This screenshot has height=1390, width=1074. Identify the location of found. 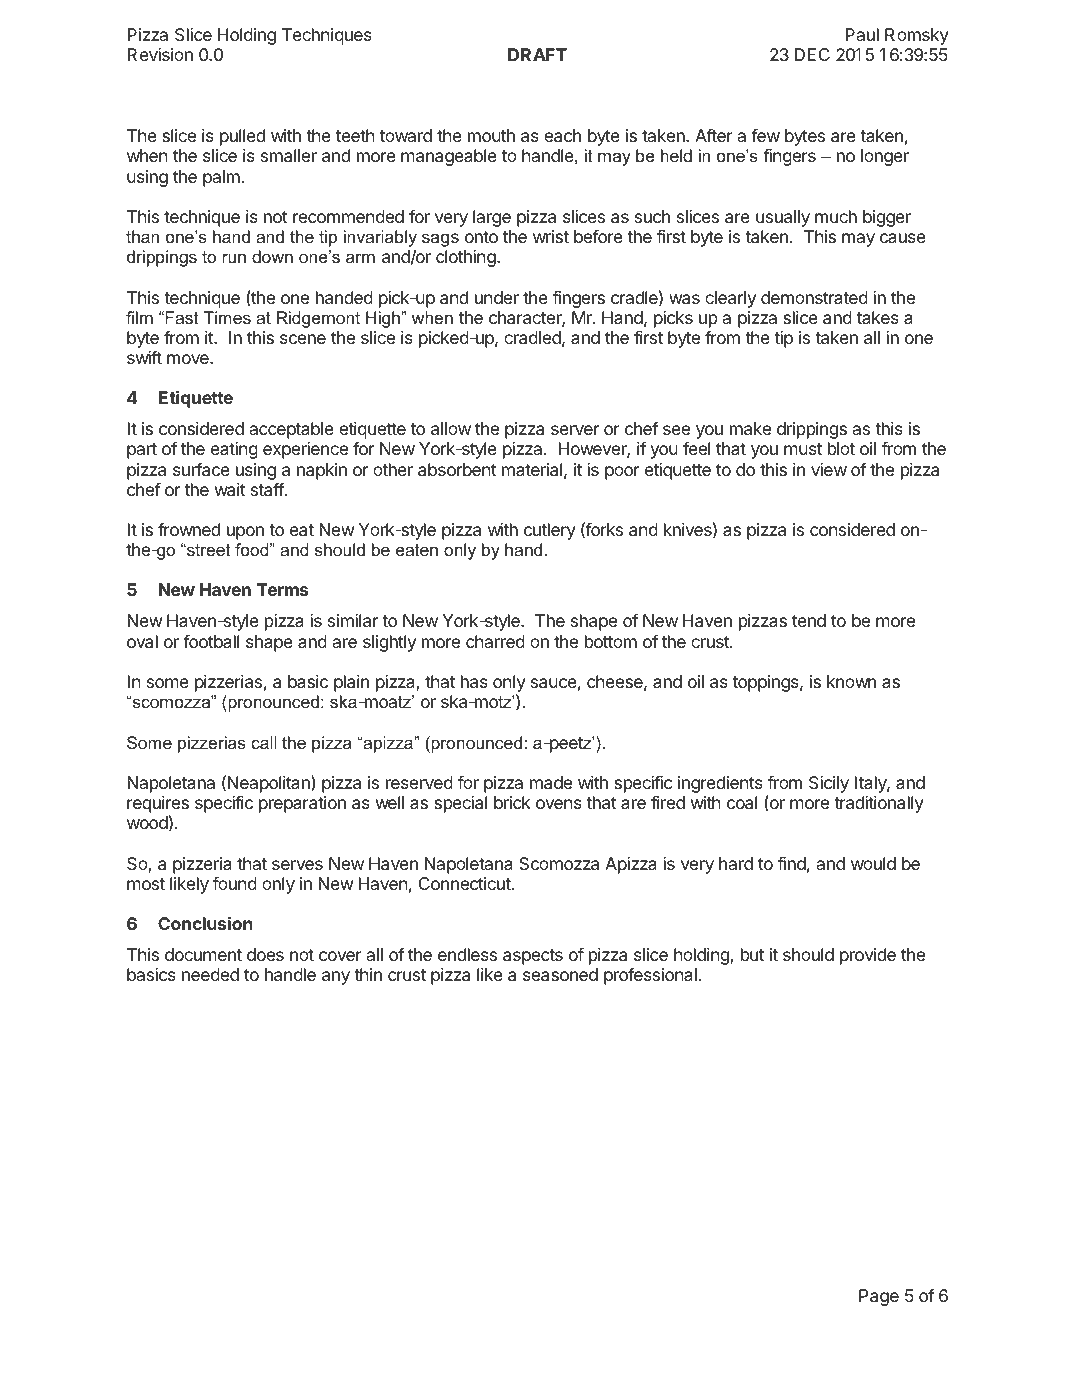
(235, 883).
